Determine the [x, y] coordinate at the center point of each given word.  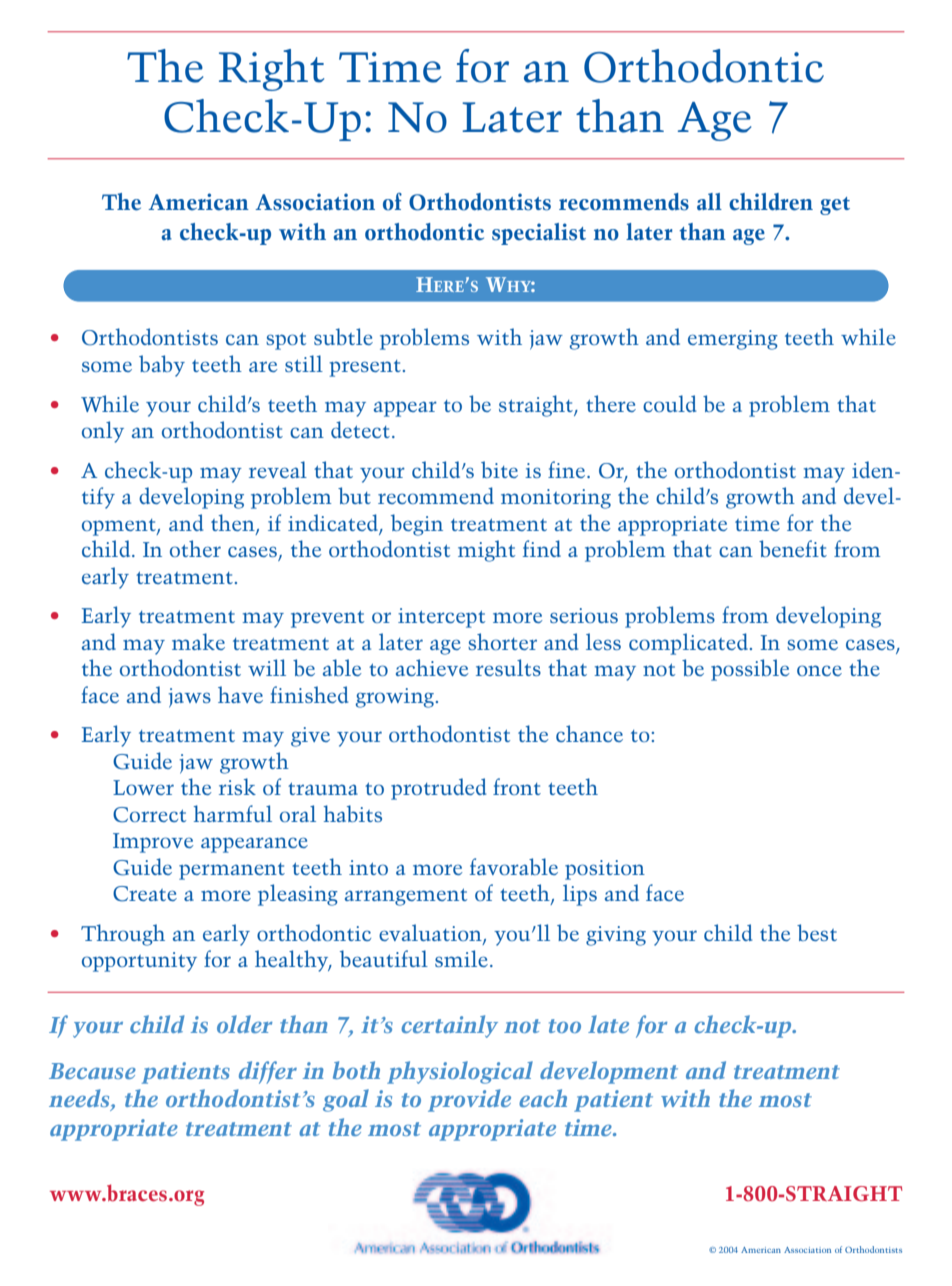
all [709, 201]
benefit [793, 548]
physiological [460, 1072]
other [195, 548]
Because [92, 1071]
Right [271, 70]
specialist [539, 234]
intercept [441, 618]
